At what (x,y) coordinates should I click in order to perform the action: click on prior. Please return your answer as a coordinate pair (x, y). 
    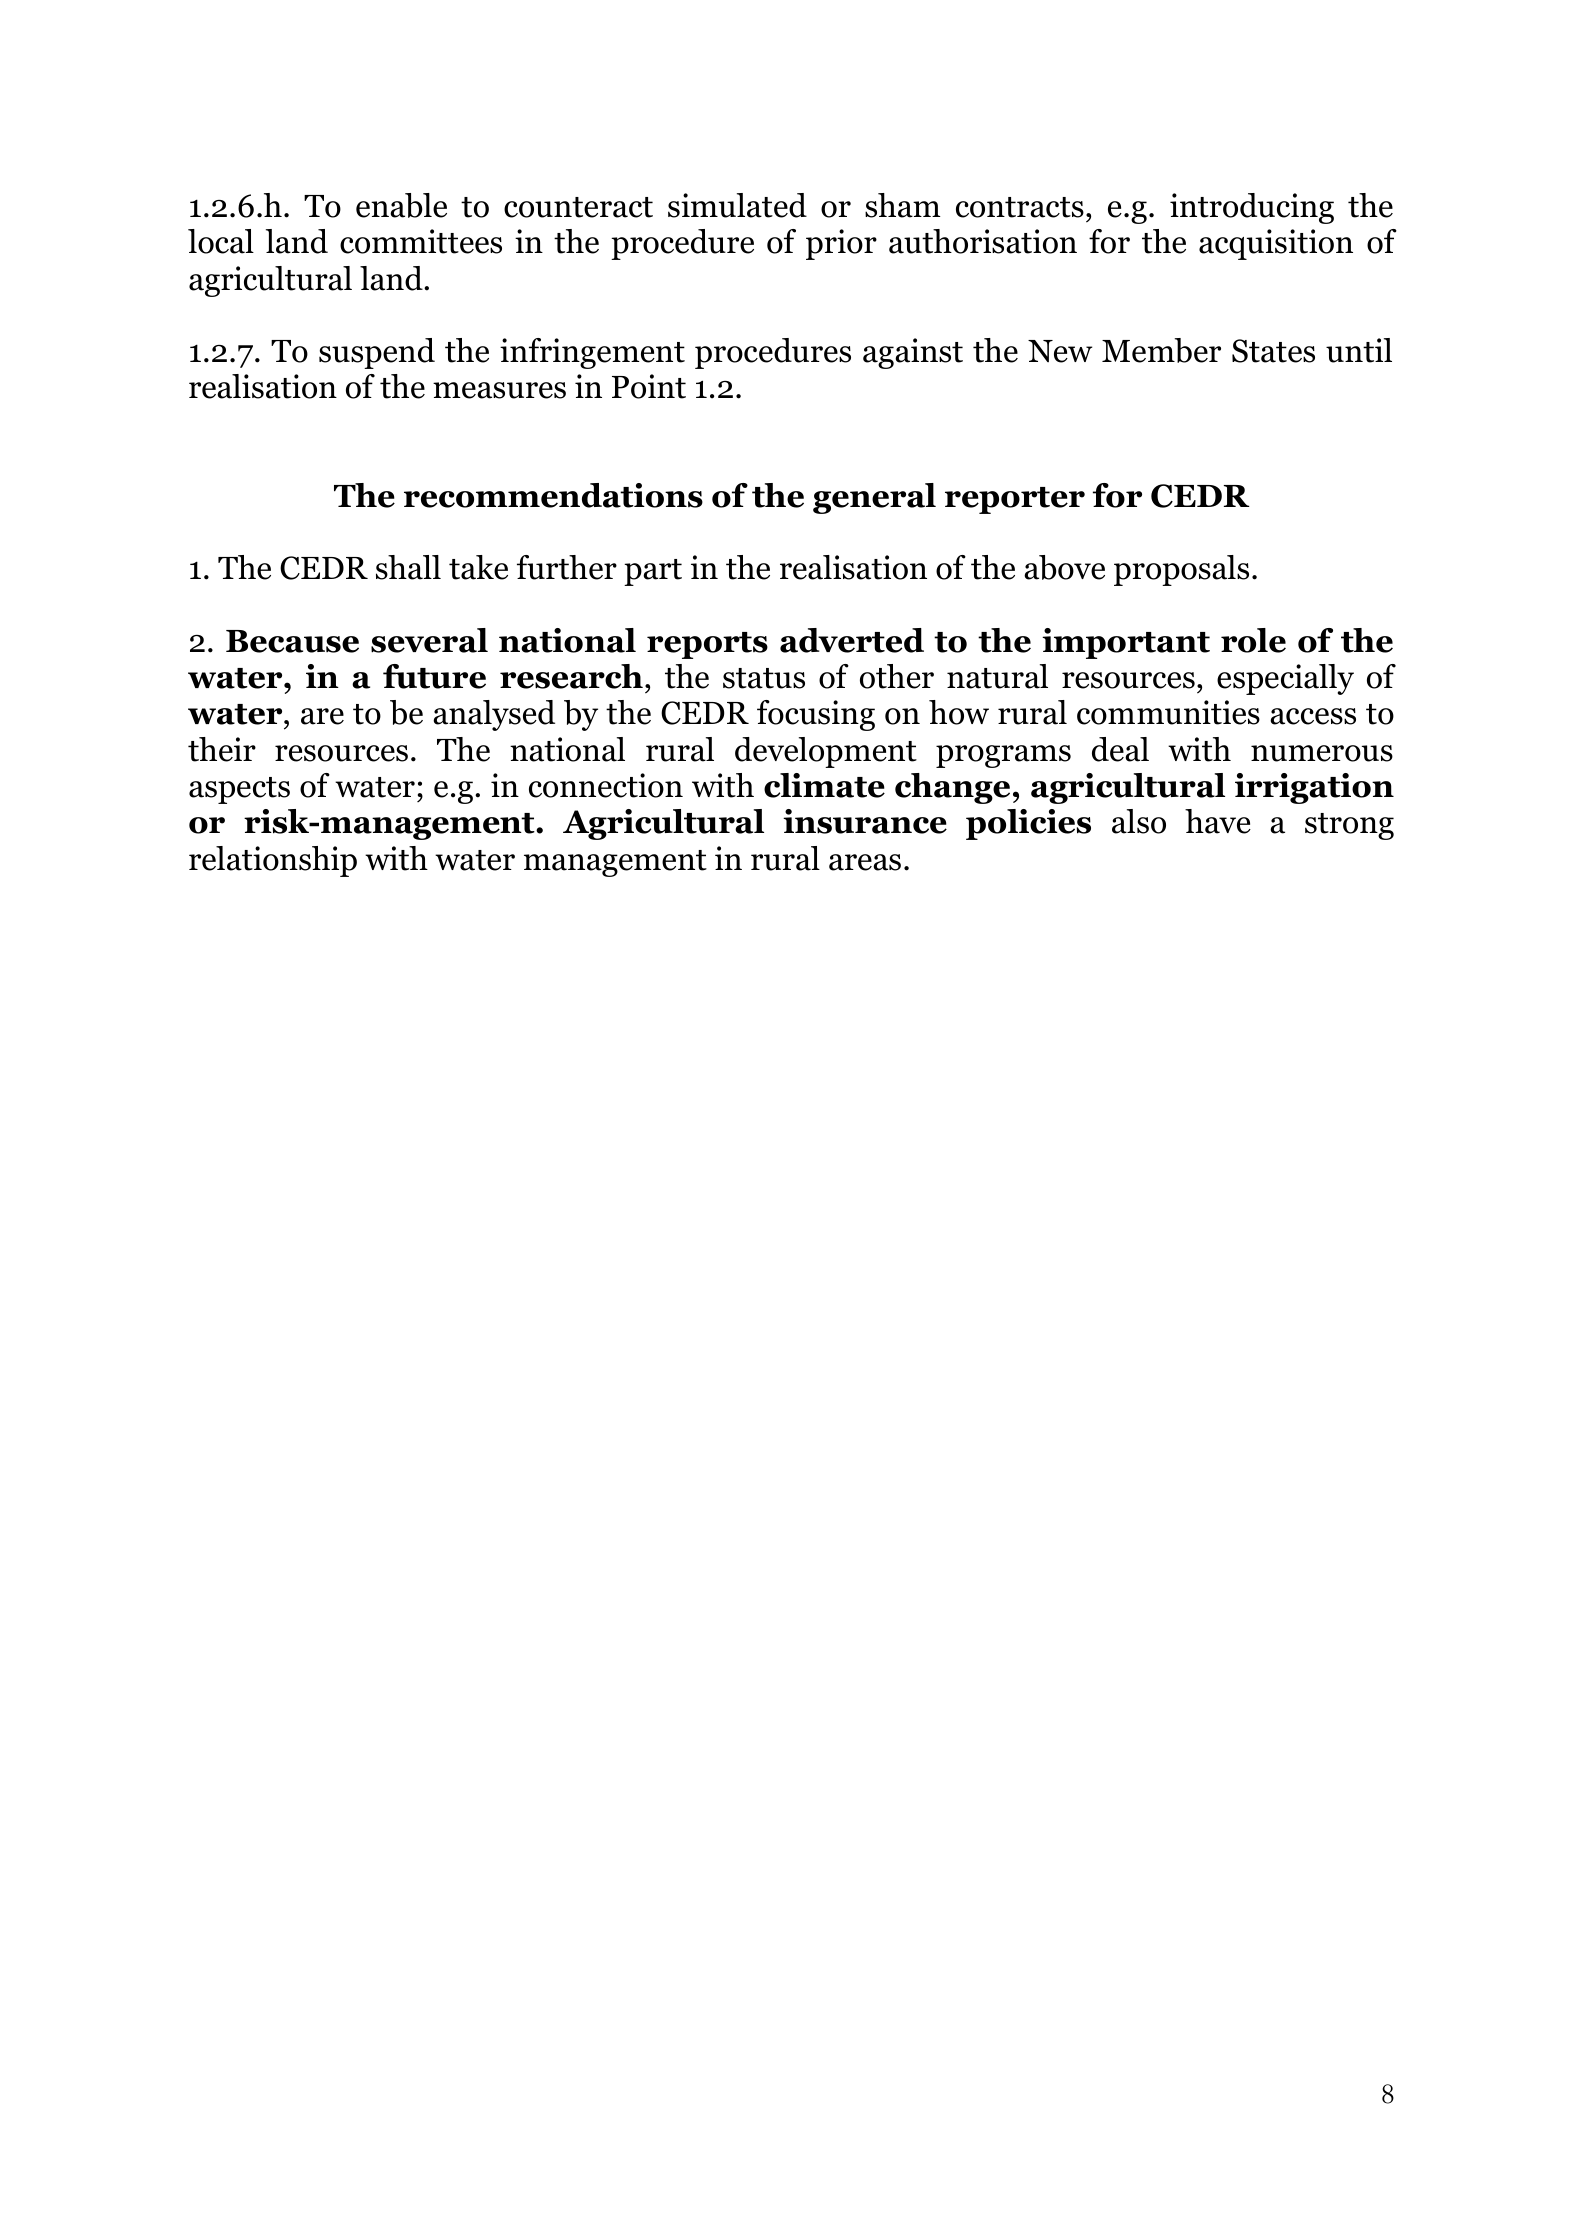
    Looking at the image, I should click on (841, 244).
